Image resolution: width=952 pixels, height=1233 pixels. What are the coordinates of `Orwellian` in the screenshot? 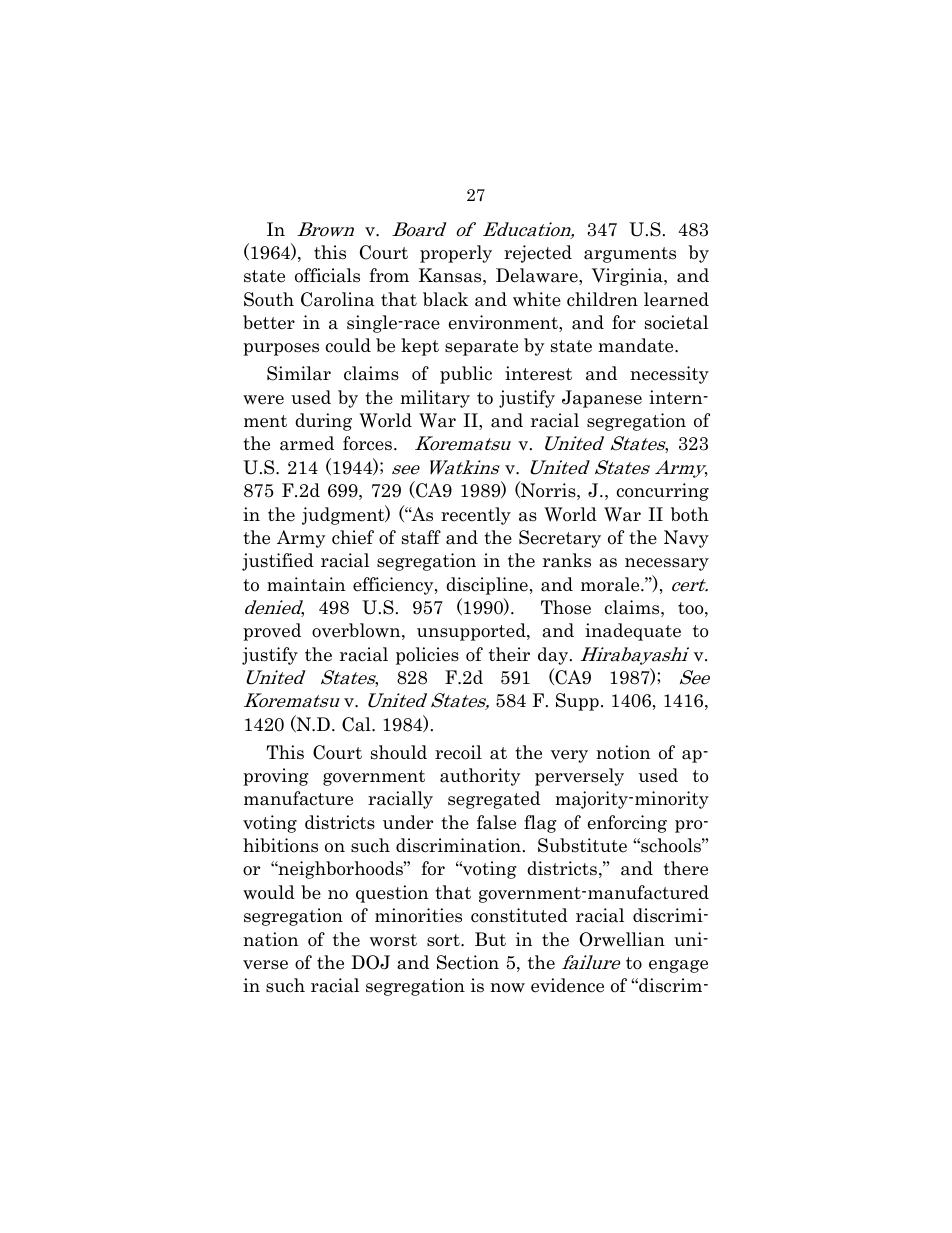 It's located at (622, 939).
